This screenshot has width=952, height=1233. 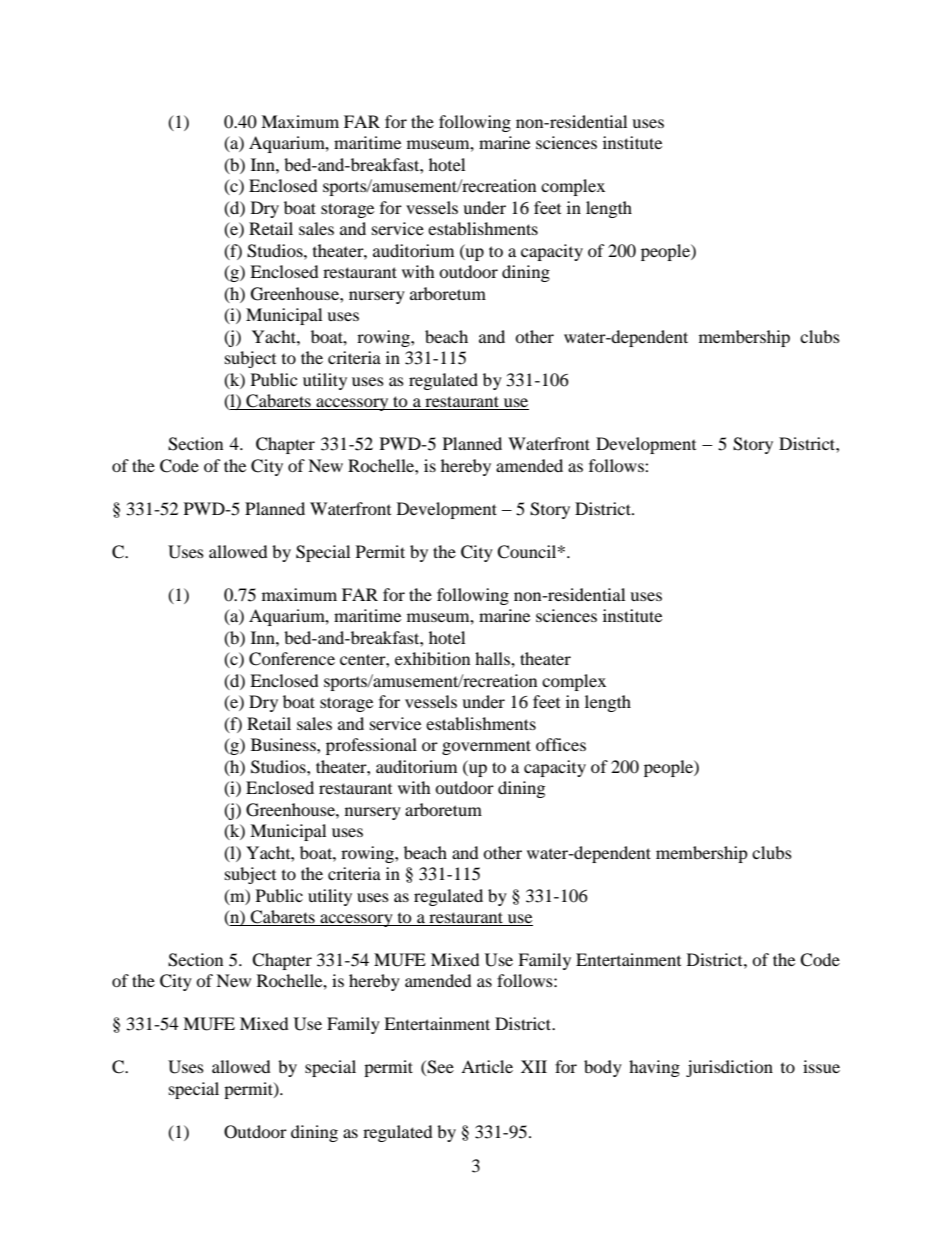 What do you see at coordinates (486, 747) in the screenshot?
I see `government` at bounding box center [486, 747].
